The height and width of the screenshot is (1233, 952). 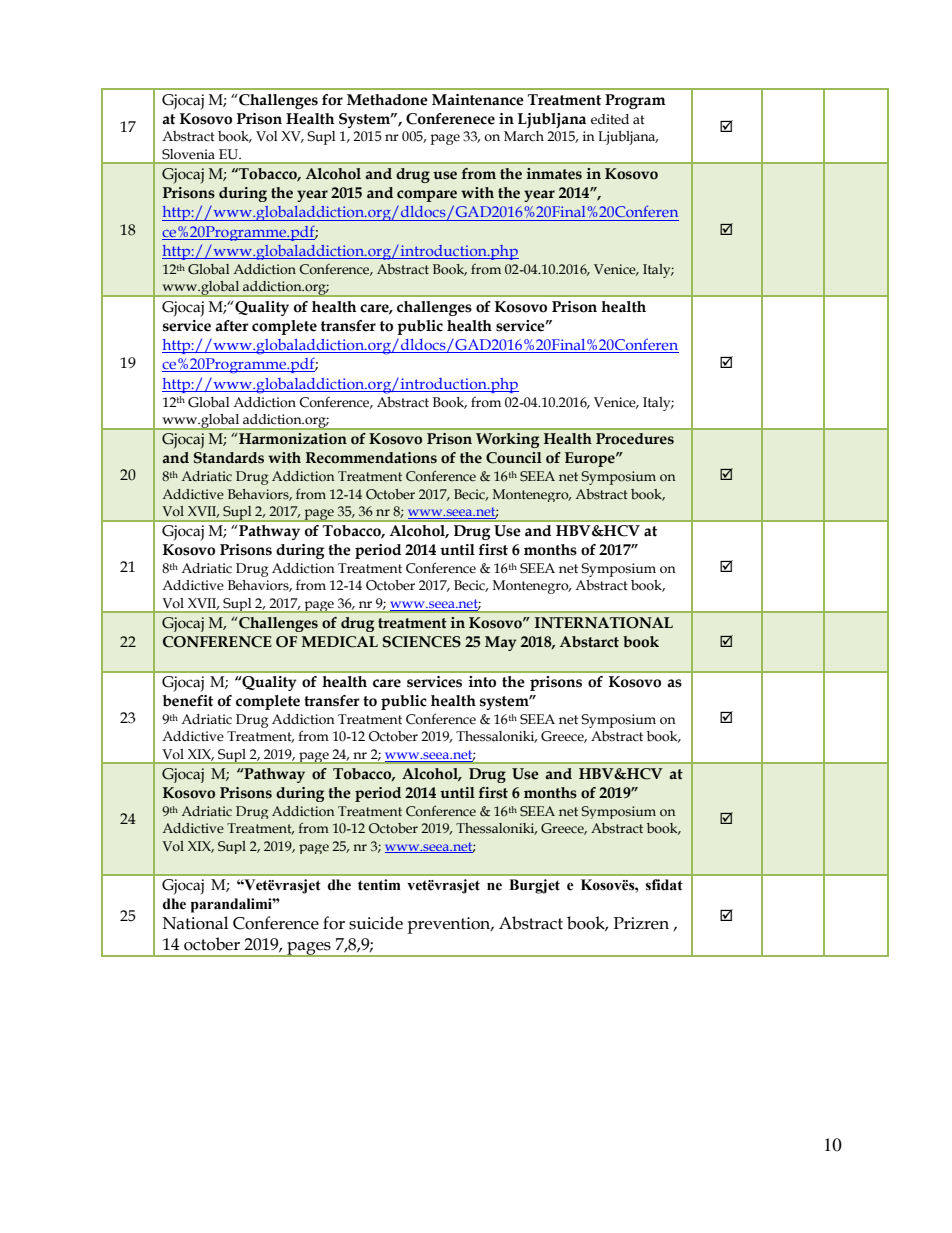 I want to click on Slovenia, so click(x=188, y=154).
